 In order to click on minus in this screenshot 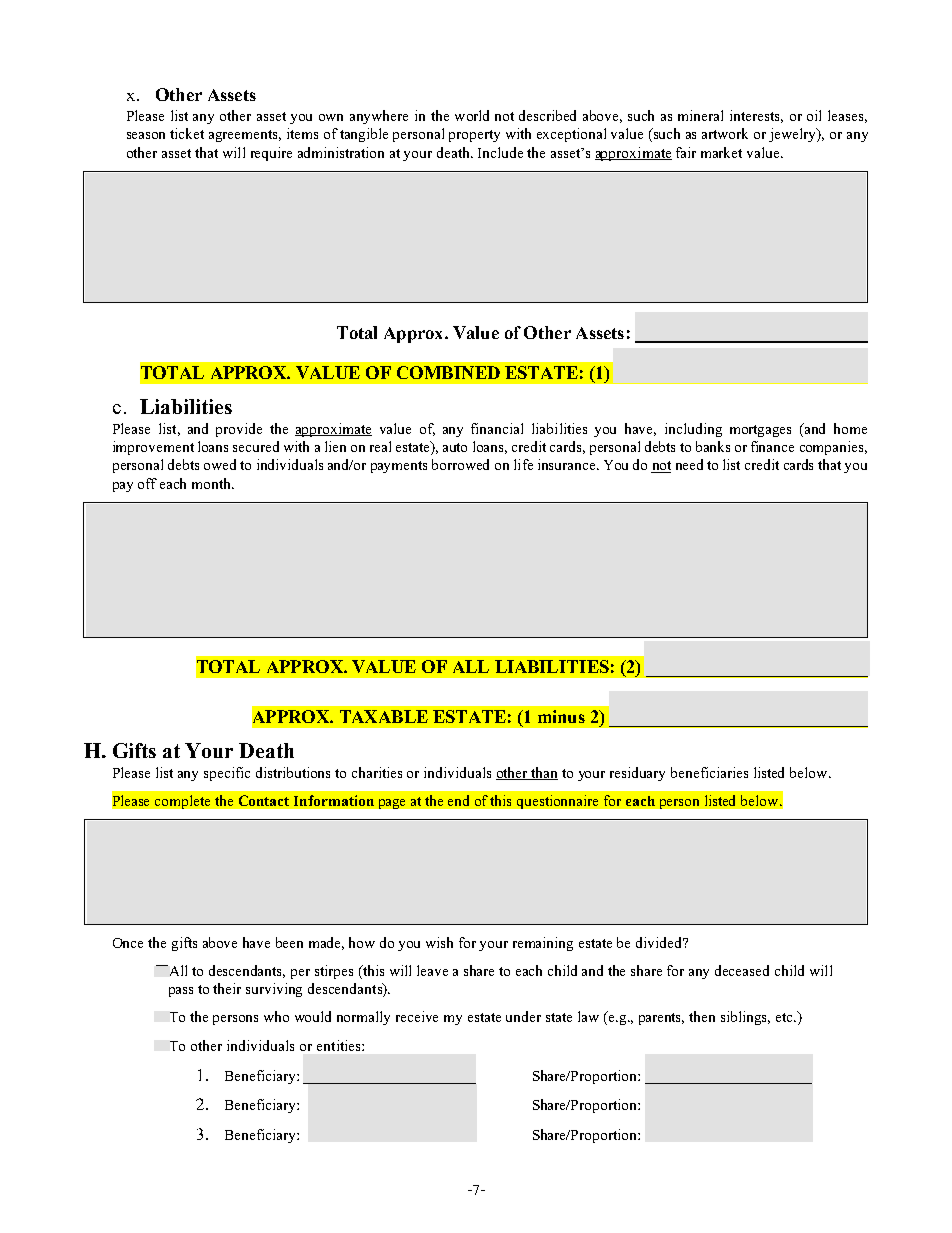, I will do `click(561, 716)`.
